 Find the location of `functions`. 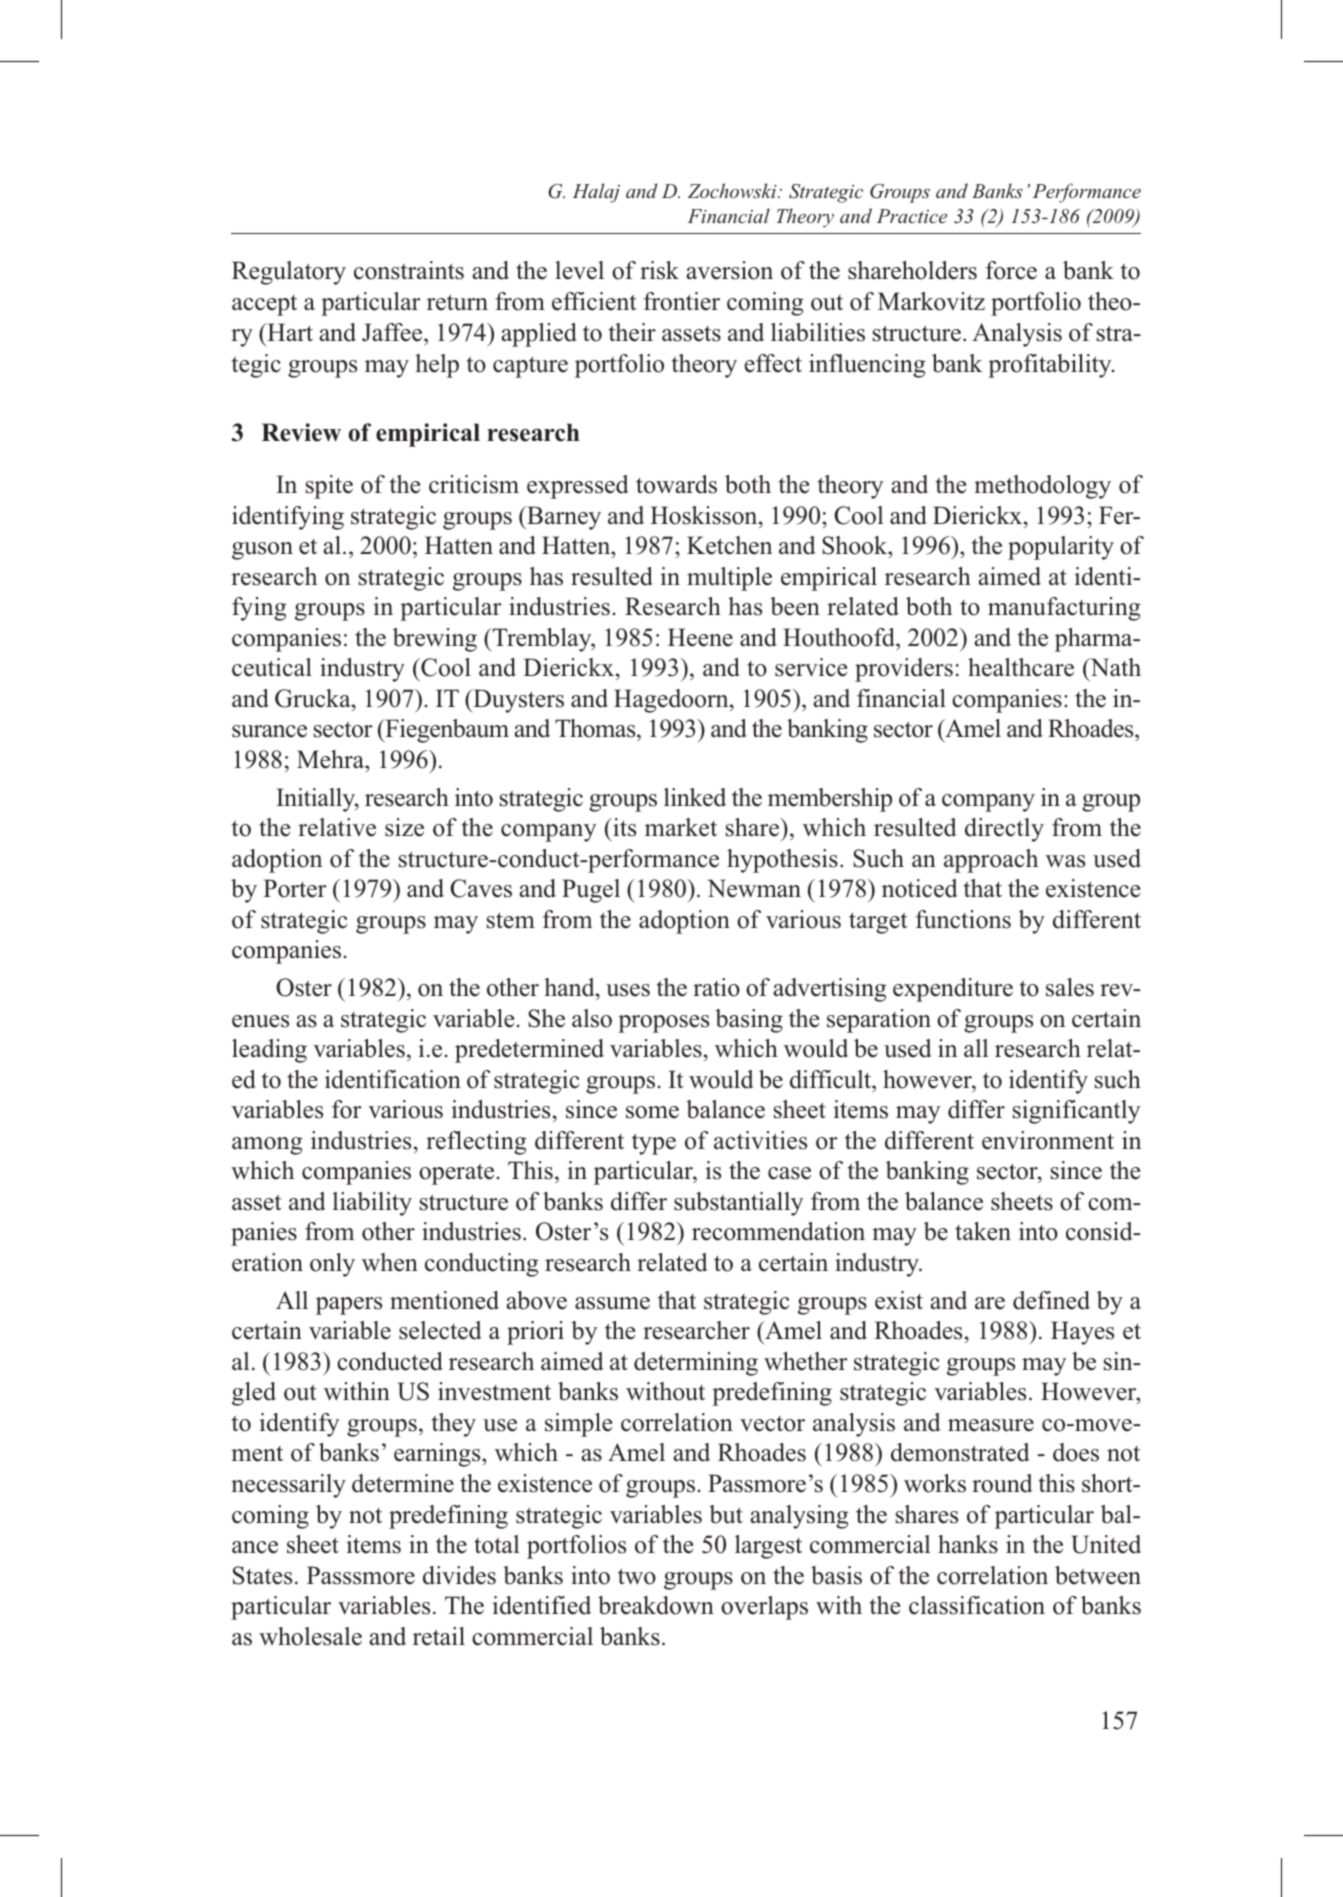

functions is located at coordinates (963, 919).
